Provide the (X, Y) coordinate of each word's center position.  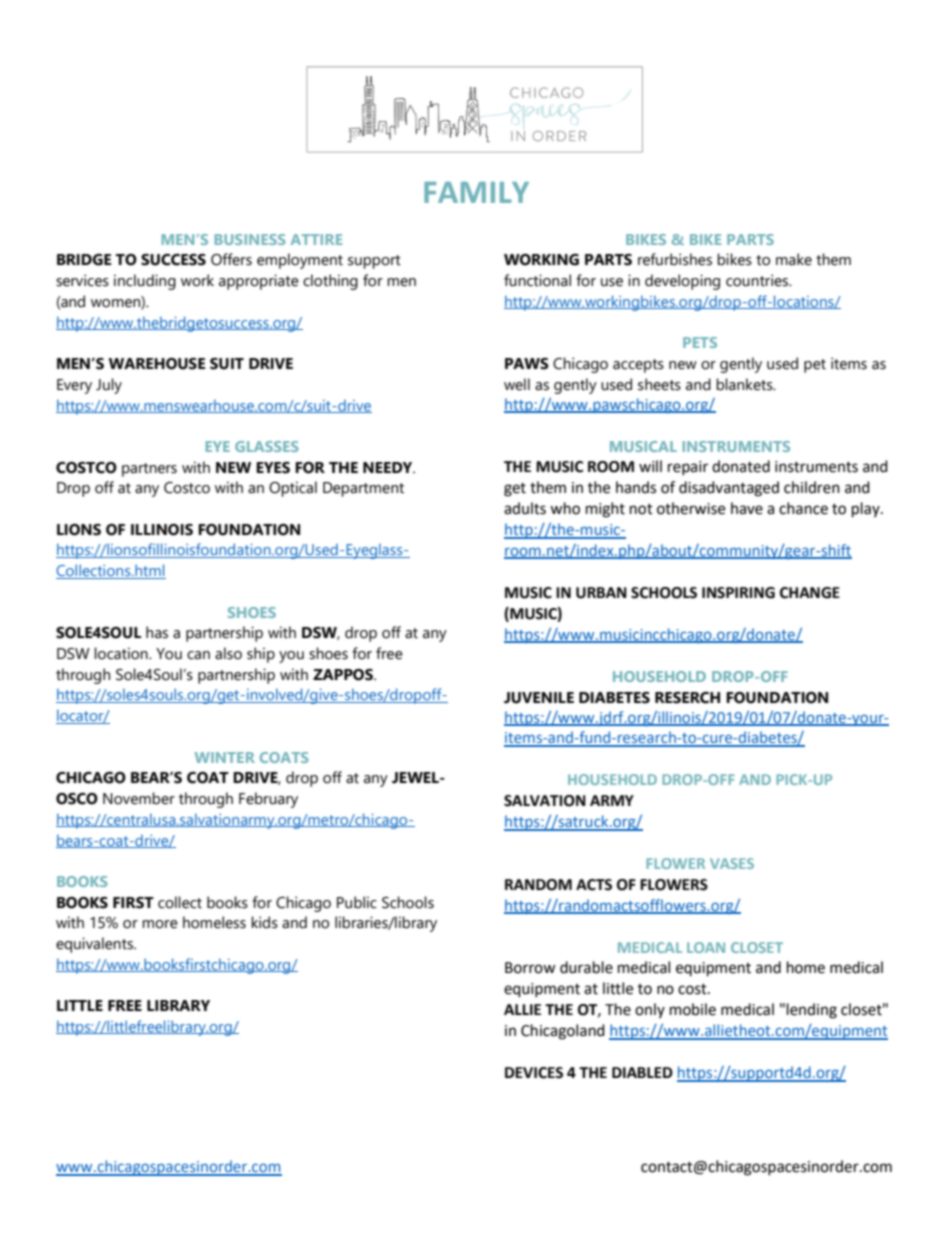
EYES (273, 468)
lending (812, 1011)
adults (525, 508)
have (747, 508)
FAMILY (476, 192)
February (268, 800)
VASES (732, 863)
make (794, 259)
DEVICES (534, 1073)
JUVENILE (539, 698)
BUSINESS (250, 239)
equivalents (95, 945)
